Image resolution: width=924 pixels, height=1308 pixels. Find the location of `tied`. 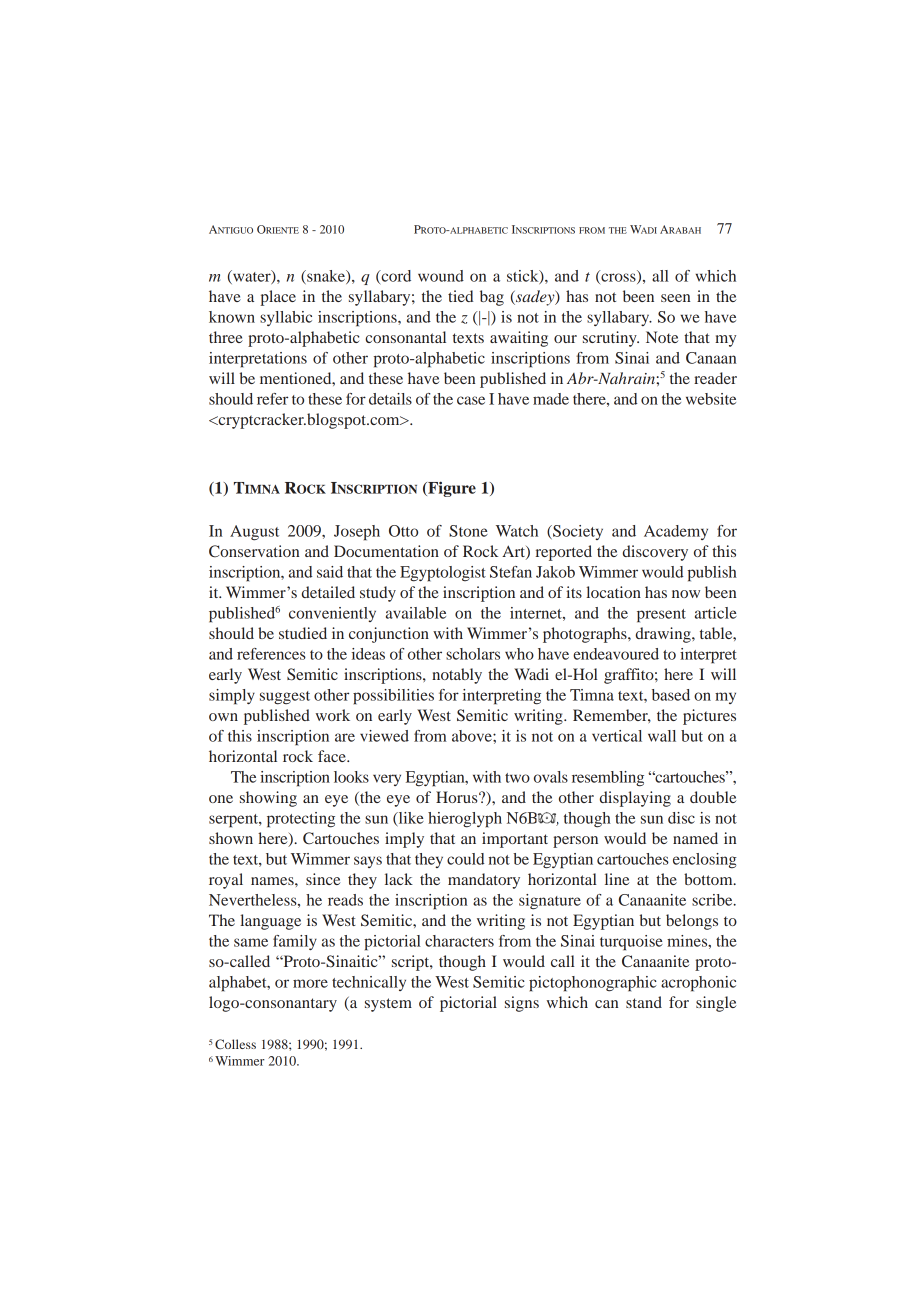

tied is located at coordinates (461, 296).
